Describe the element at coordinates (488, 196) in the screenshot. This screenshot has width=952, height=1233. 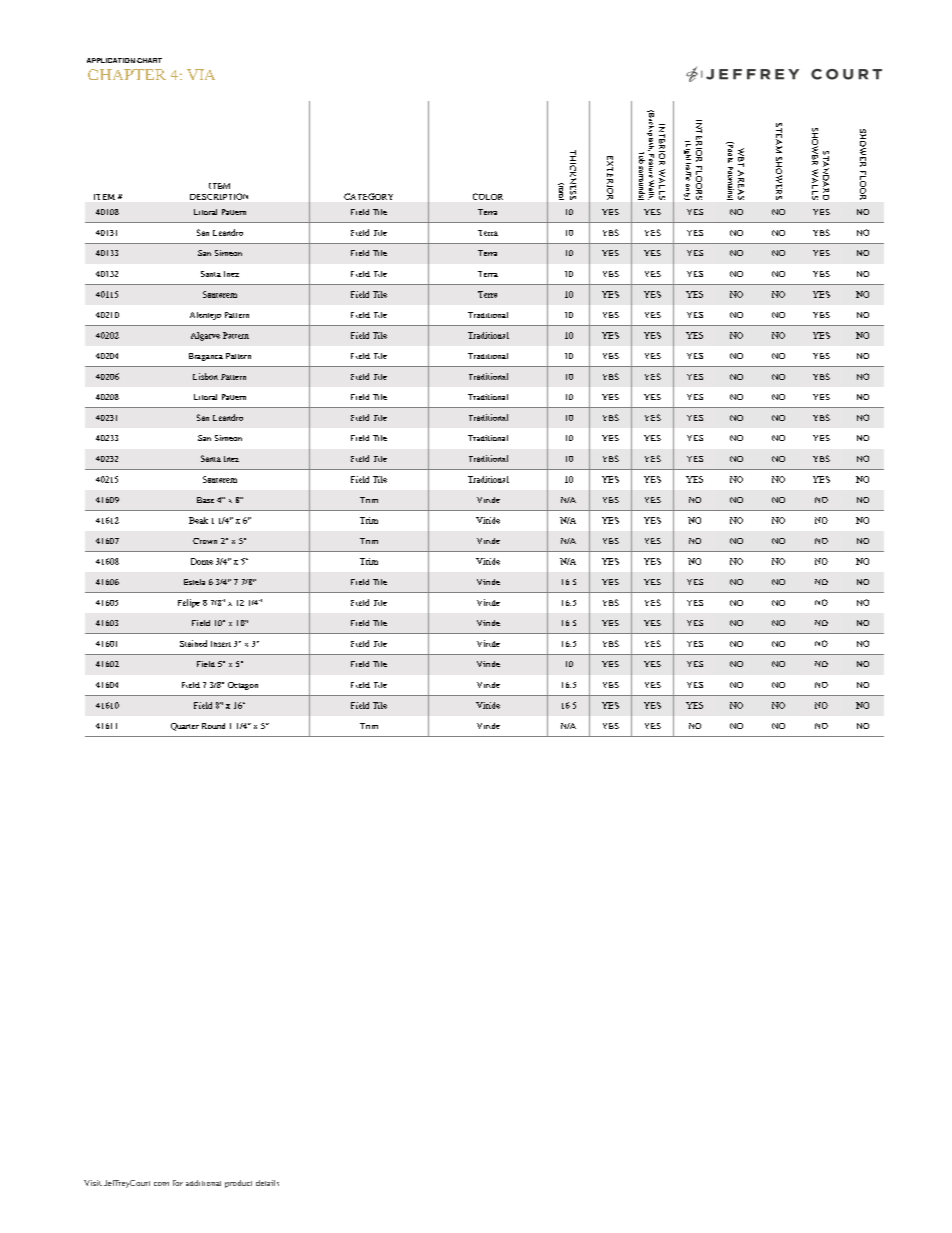
I see `COLOR` at that location.
